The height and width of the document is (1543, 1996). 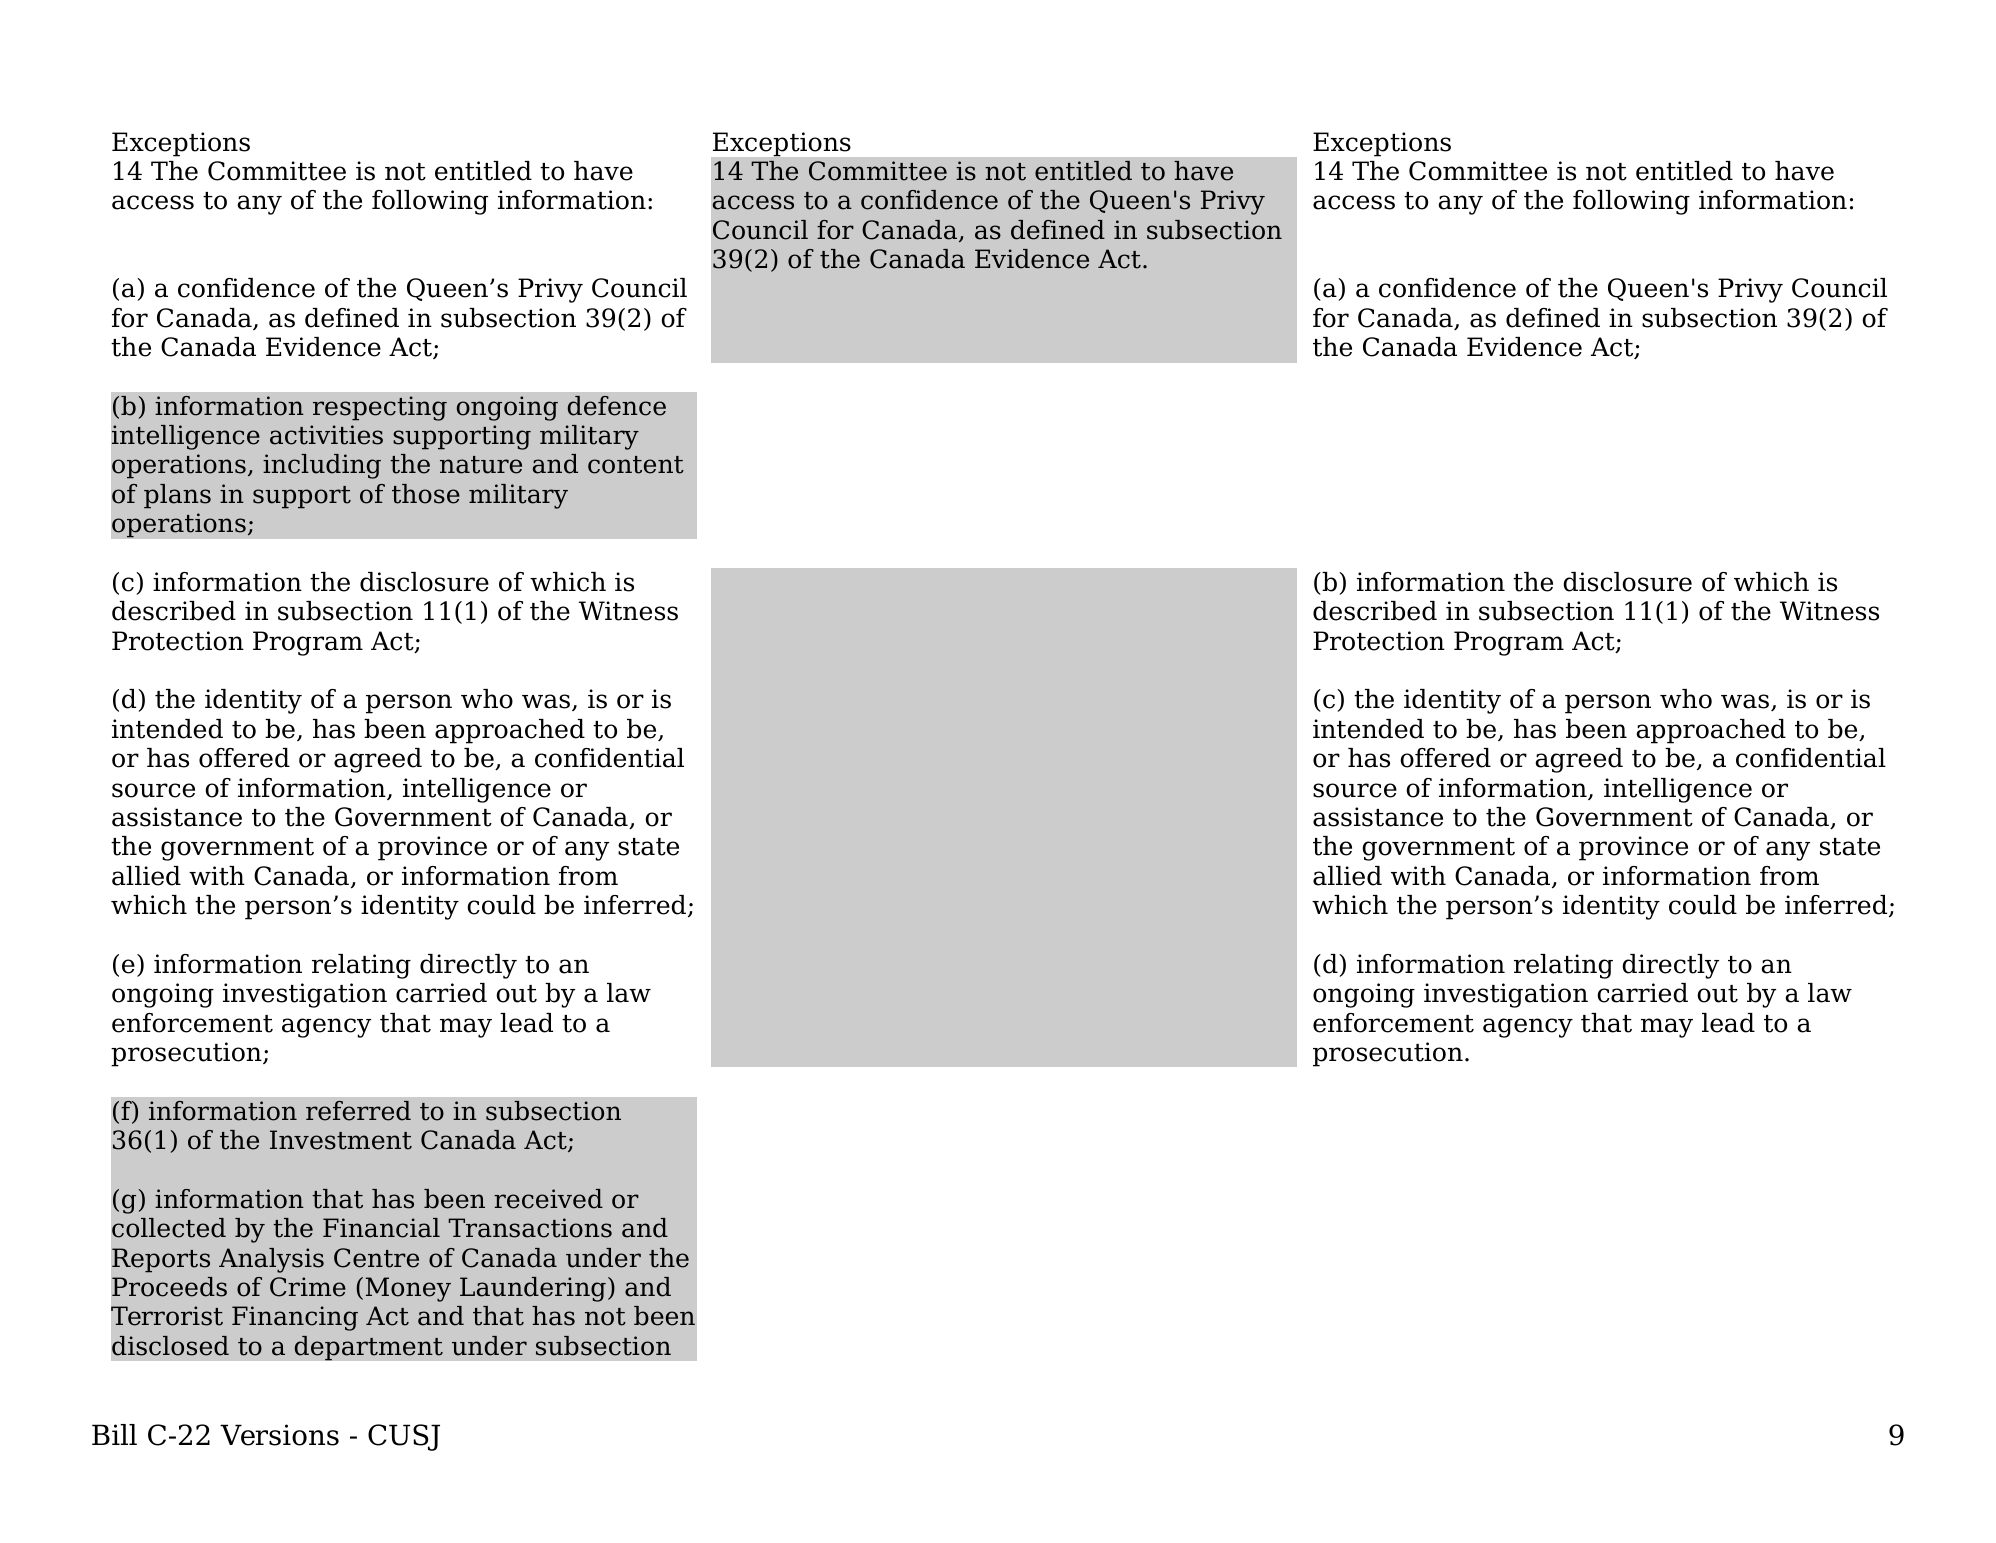 I want to click on received, so click(x=548, y=1199).
